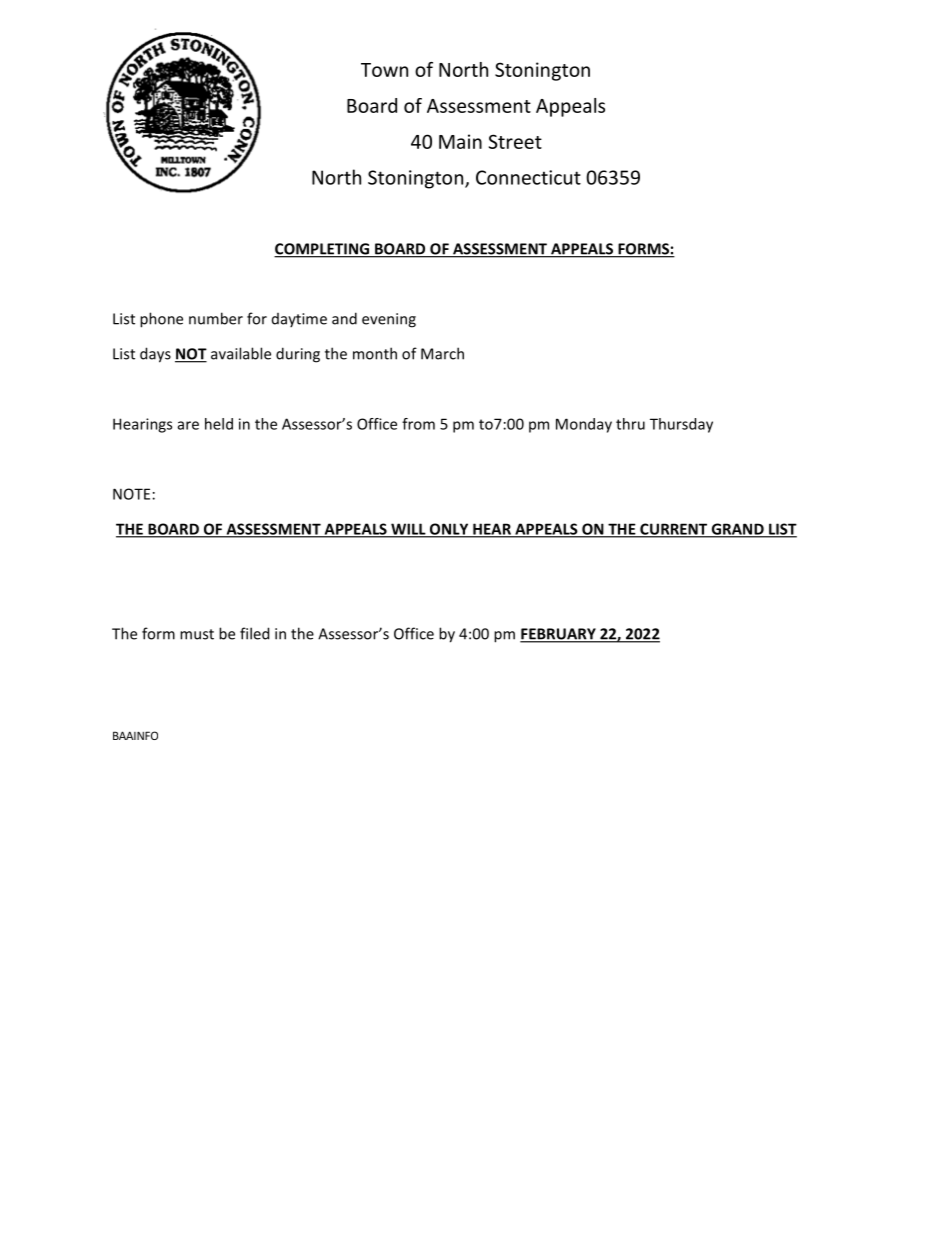 The image size is (952, 1233). Describe the element at coordinates (389, 320) in the screenshot. I see `evening` at that location.
